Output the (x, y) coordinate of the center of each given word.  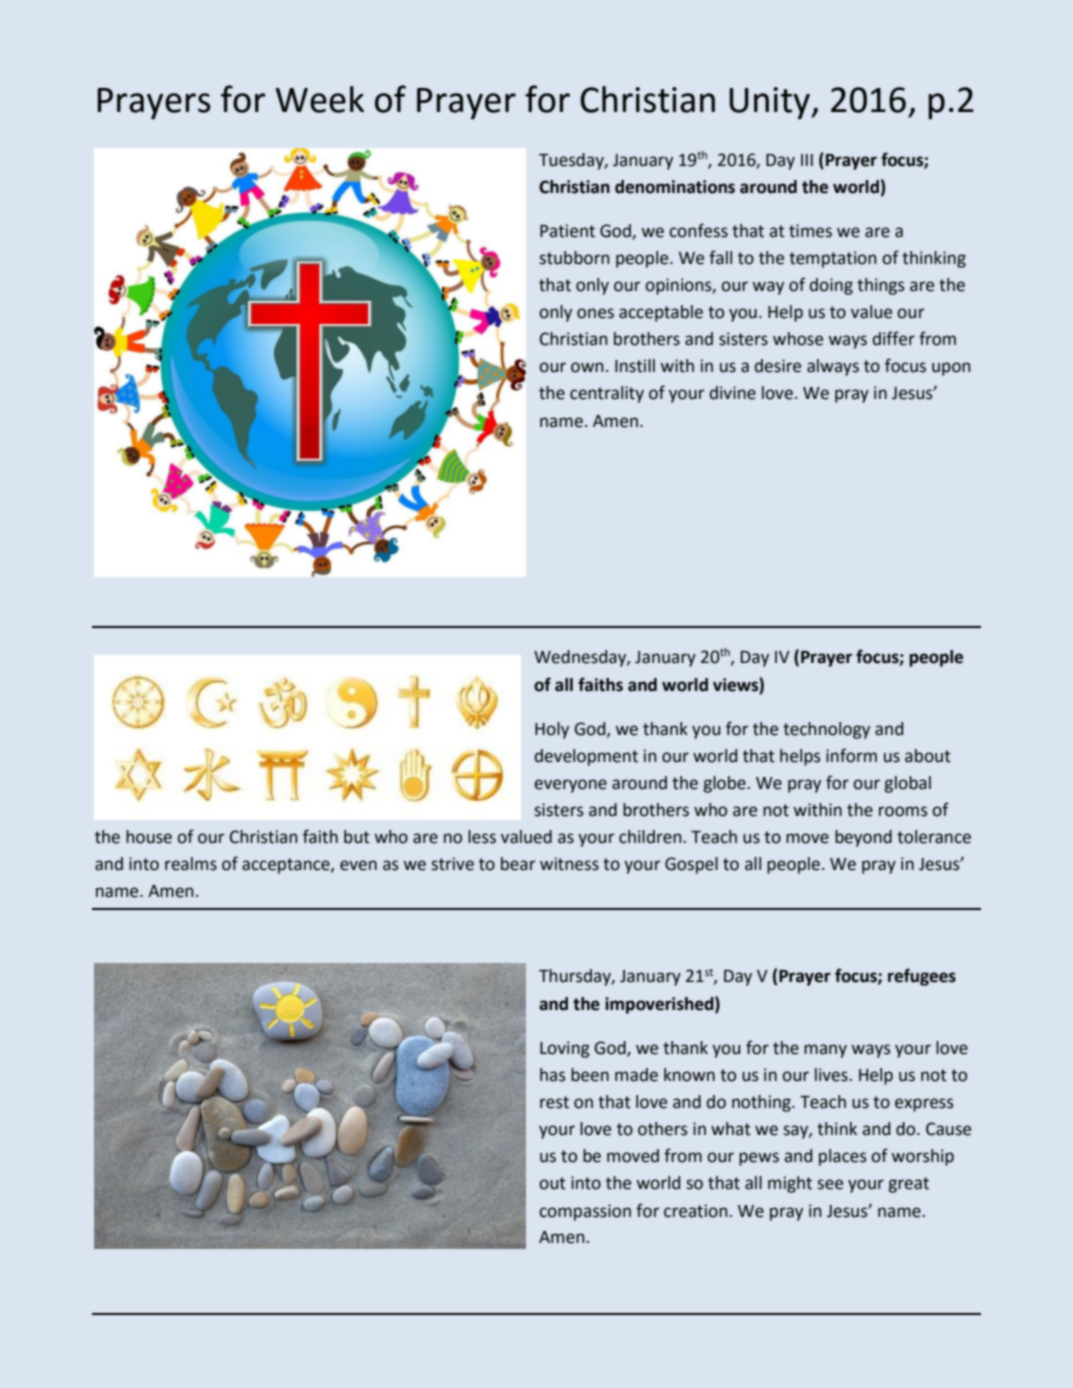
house (149, 837)
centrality (607, 394)
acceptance (287, 866)
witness (569, 864)
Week (319, 99)
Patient (567, 231)
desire (778, 366)
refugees (922, 977)
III (807, 160)
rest (554, 1102)
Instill (635, 366)
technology (826, 730)
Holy (552, 730)
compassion (585, 1212)
